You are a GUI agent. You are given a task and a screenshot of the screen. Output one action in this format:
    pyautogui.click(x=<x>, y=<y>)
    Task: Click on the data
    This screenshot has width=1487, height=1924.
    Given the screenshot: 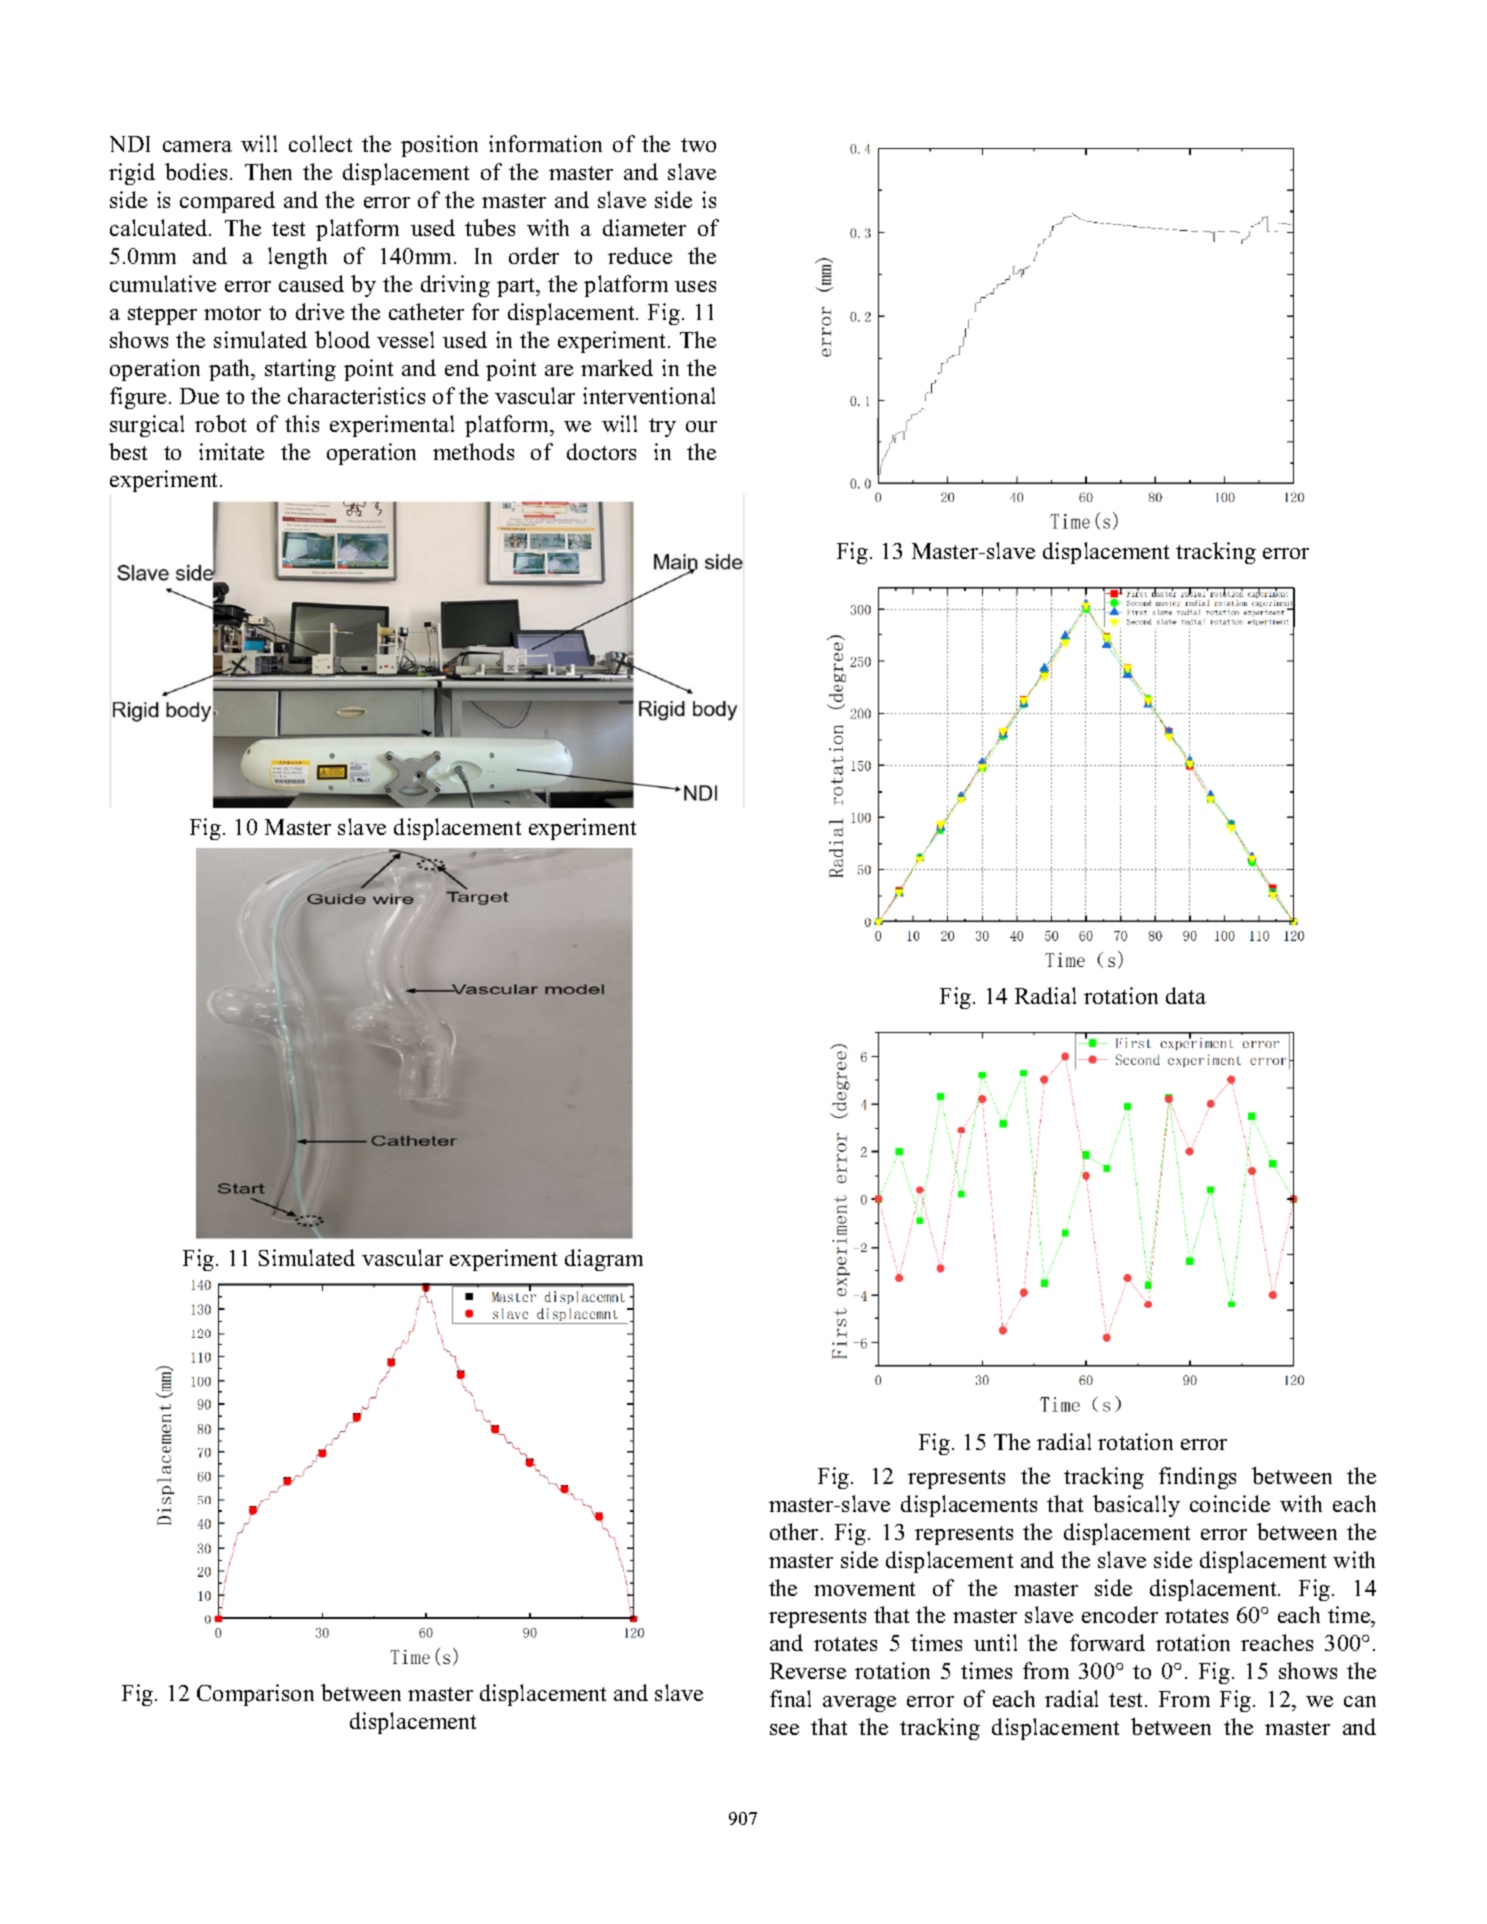 What is the action you would take?
    pyautogui.click(x=1186, y=995)
